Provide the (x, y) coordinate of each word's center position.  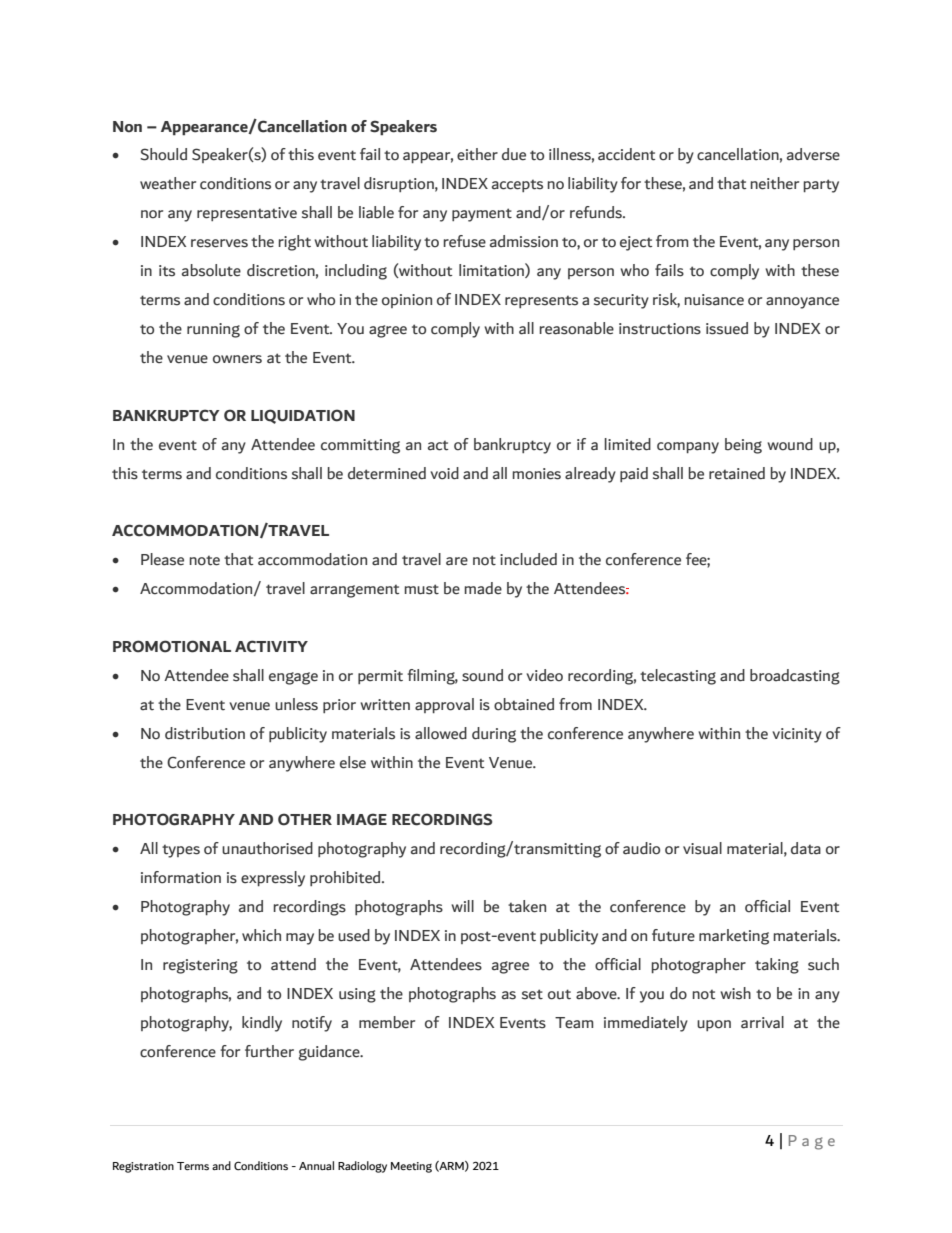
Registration (143, 1167)
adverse (813, 154)
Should (163, 154)
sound (482, 675)
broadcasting (795, 677)
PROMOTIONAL (172, 646)
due (514, 154)
